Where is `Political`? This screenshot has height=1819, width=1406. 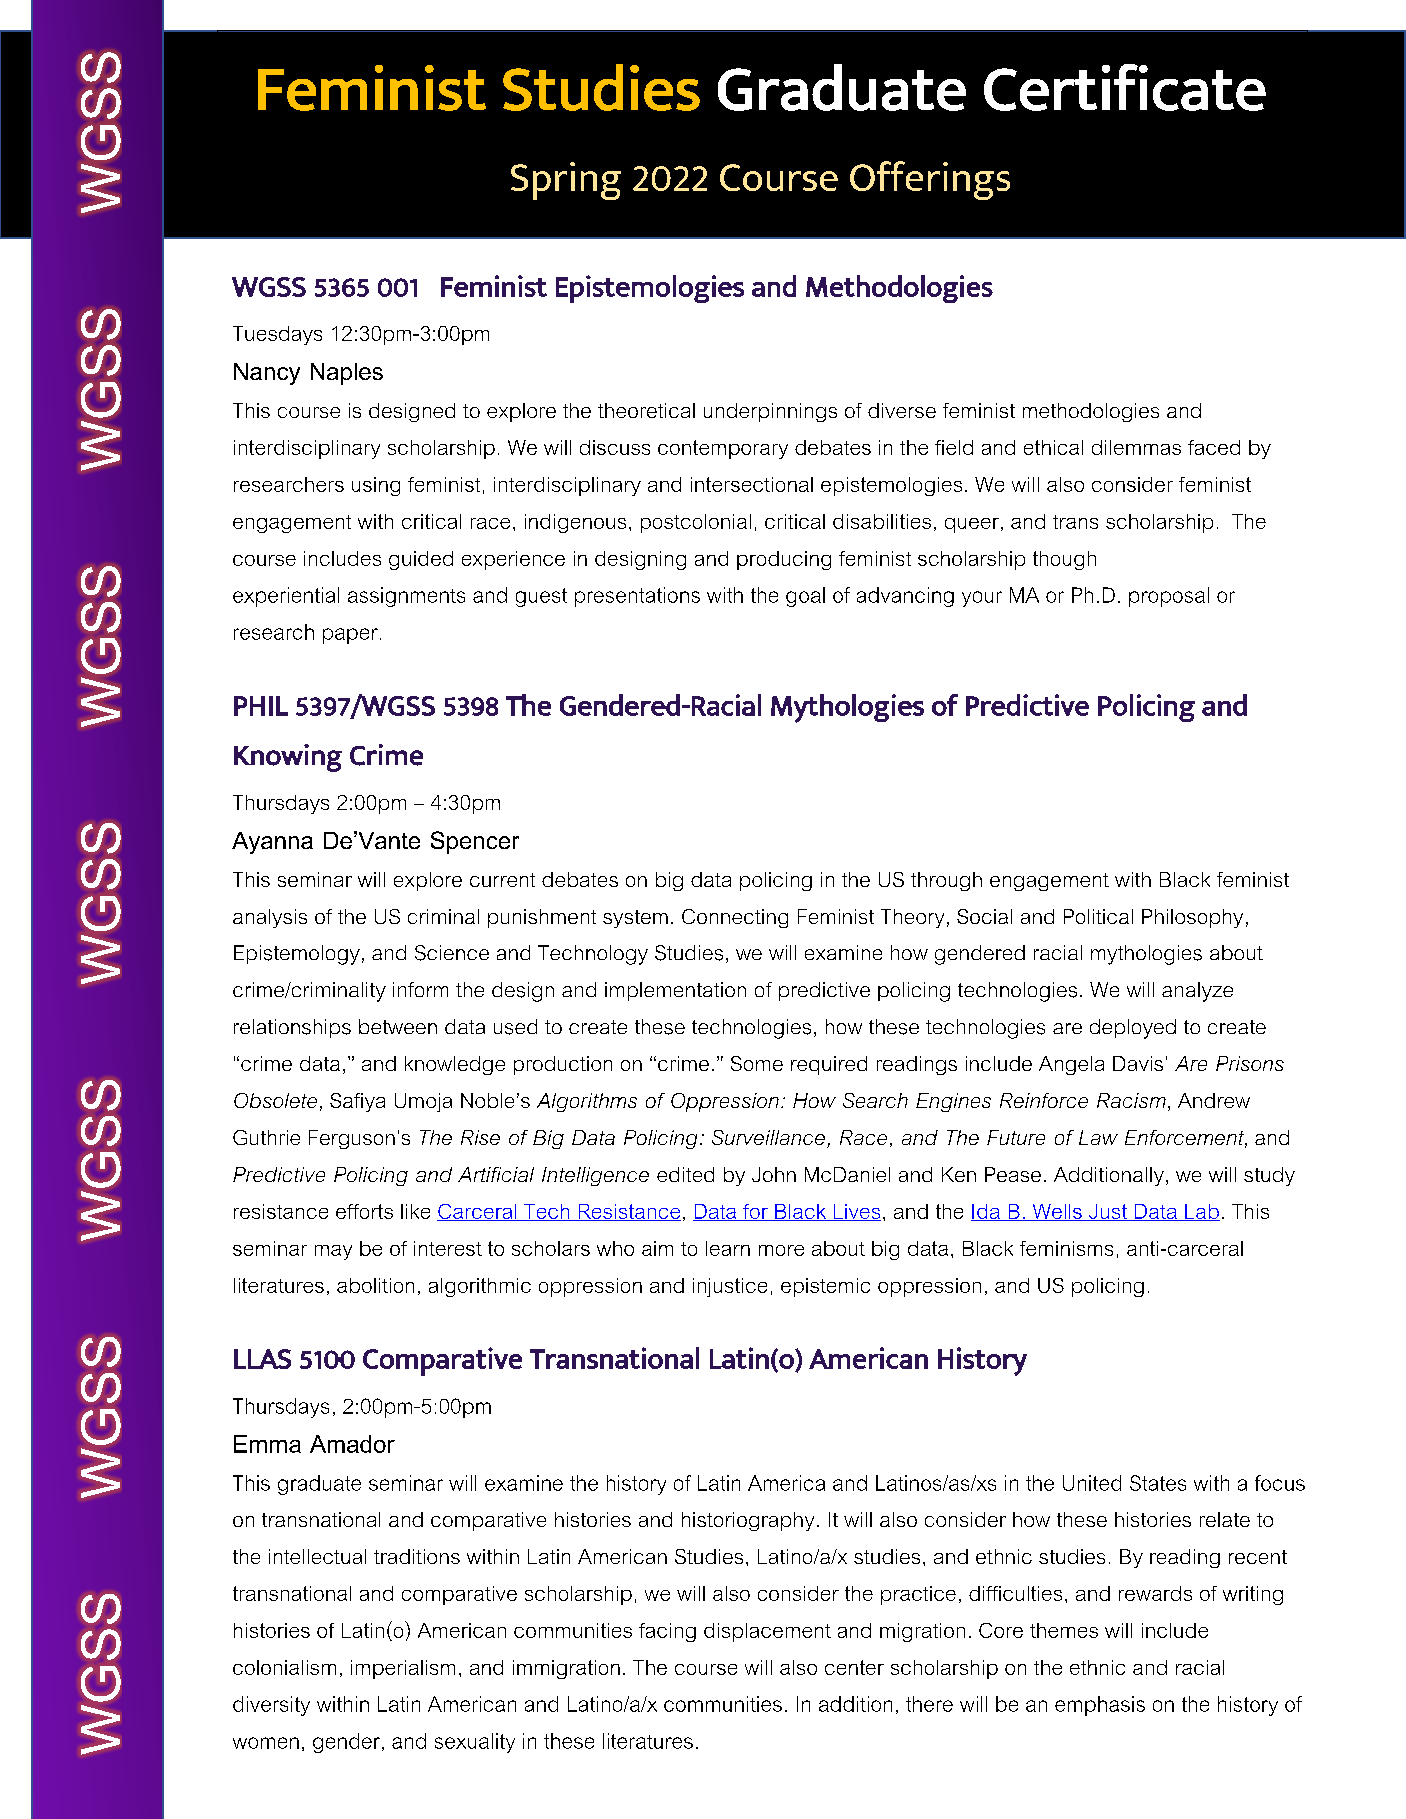
Political is located at coordinates (1098, 916).
